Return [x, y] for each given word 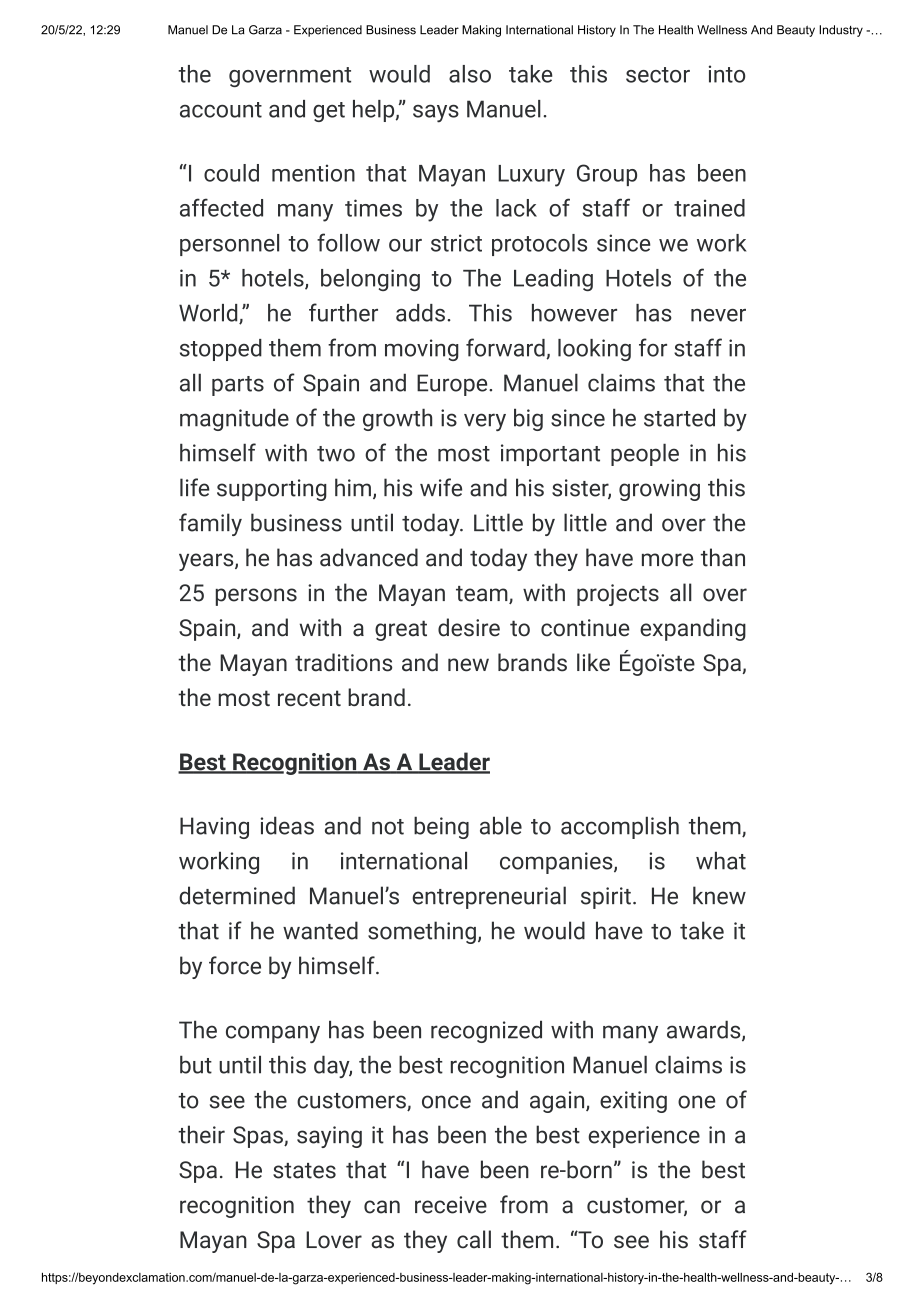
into [727, 74]
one [697, 1102]
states [304, 1171]
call [474, 1239]
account [221, 110]
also [470, 74]
